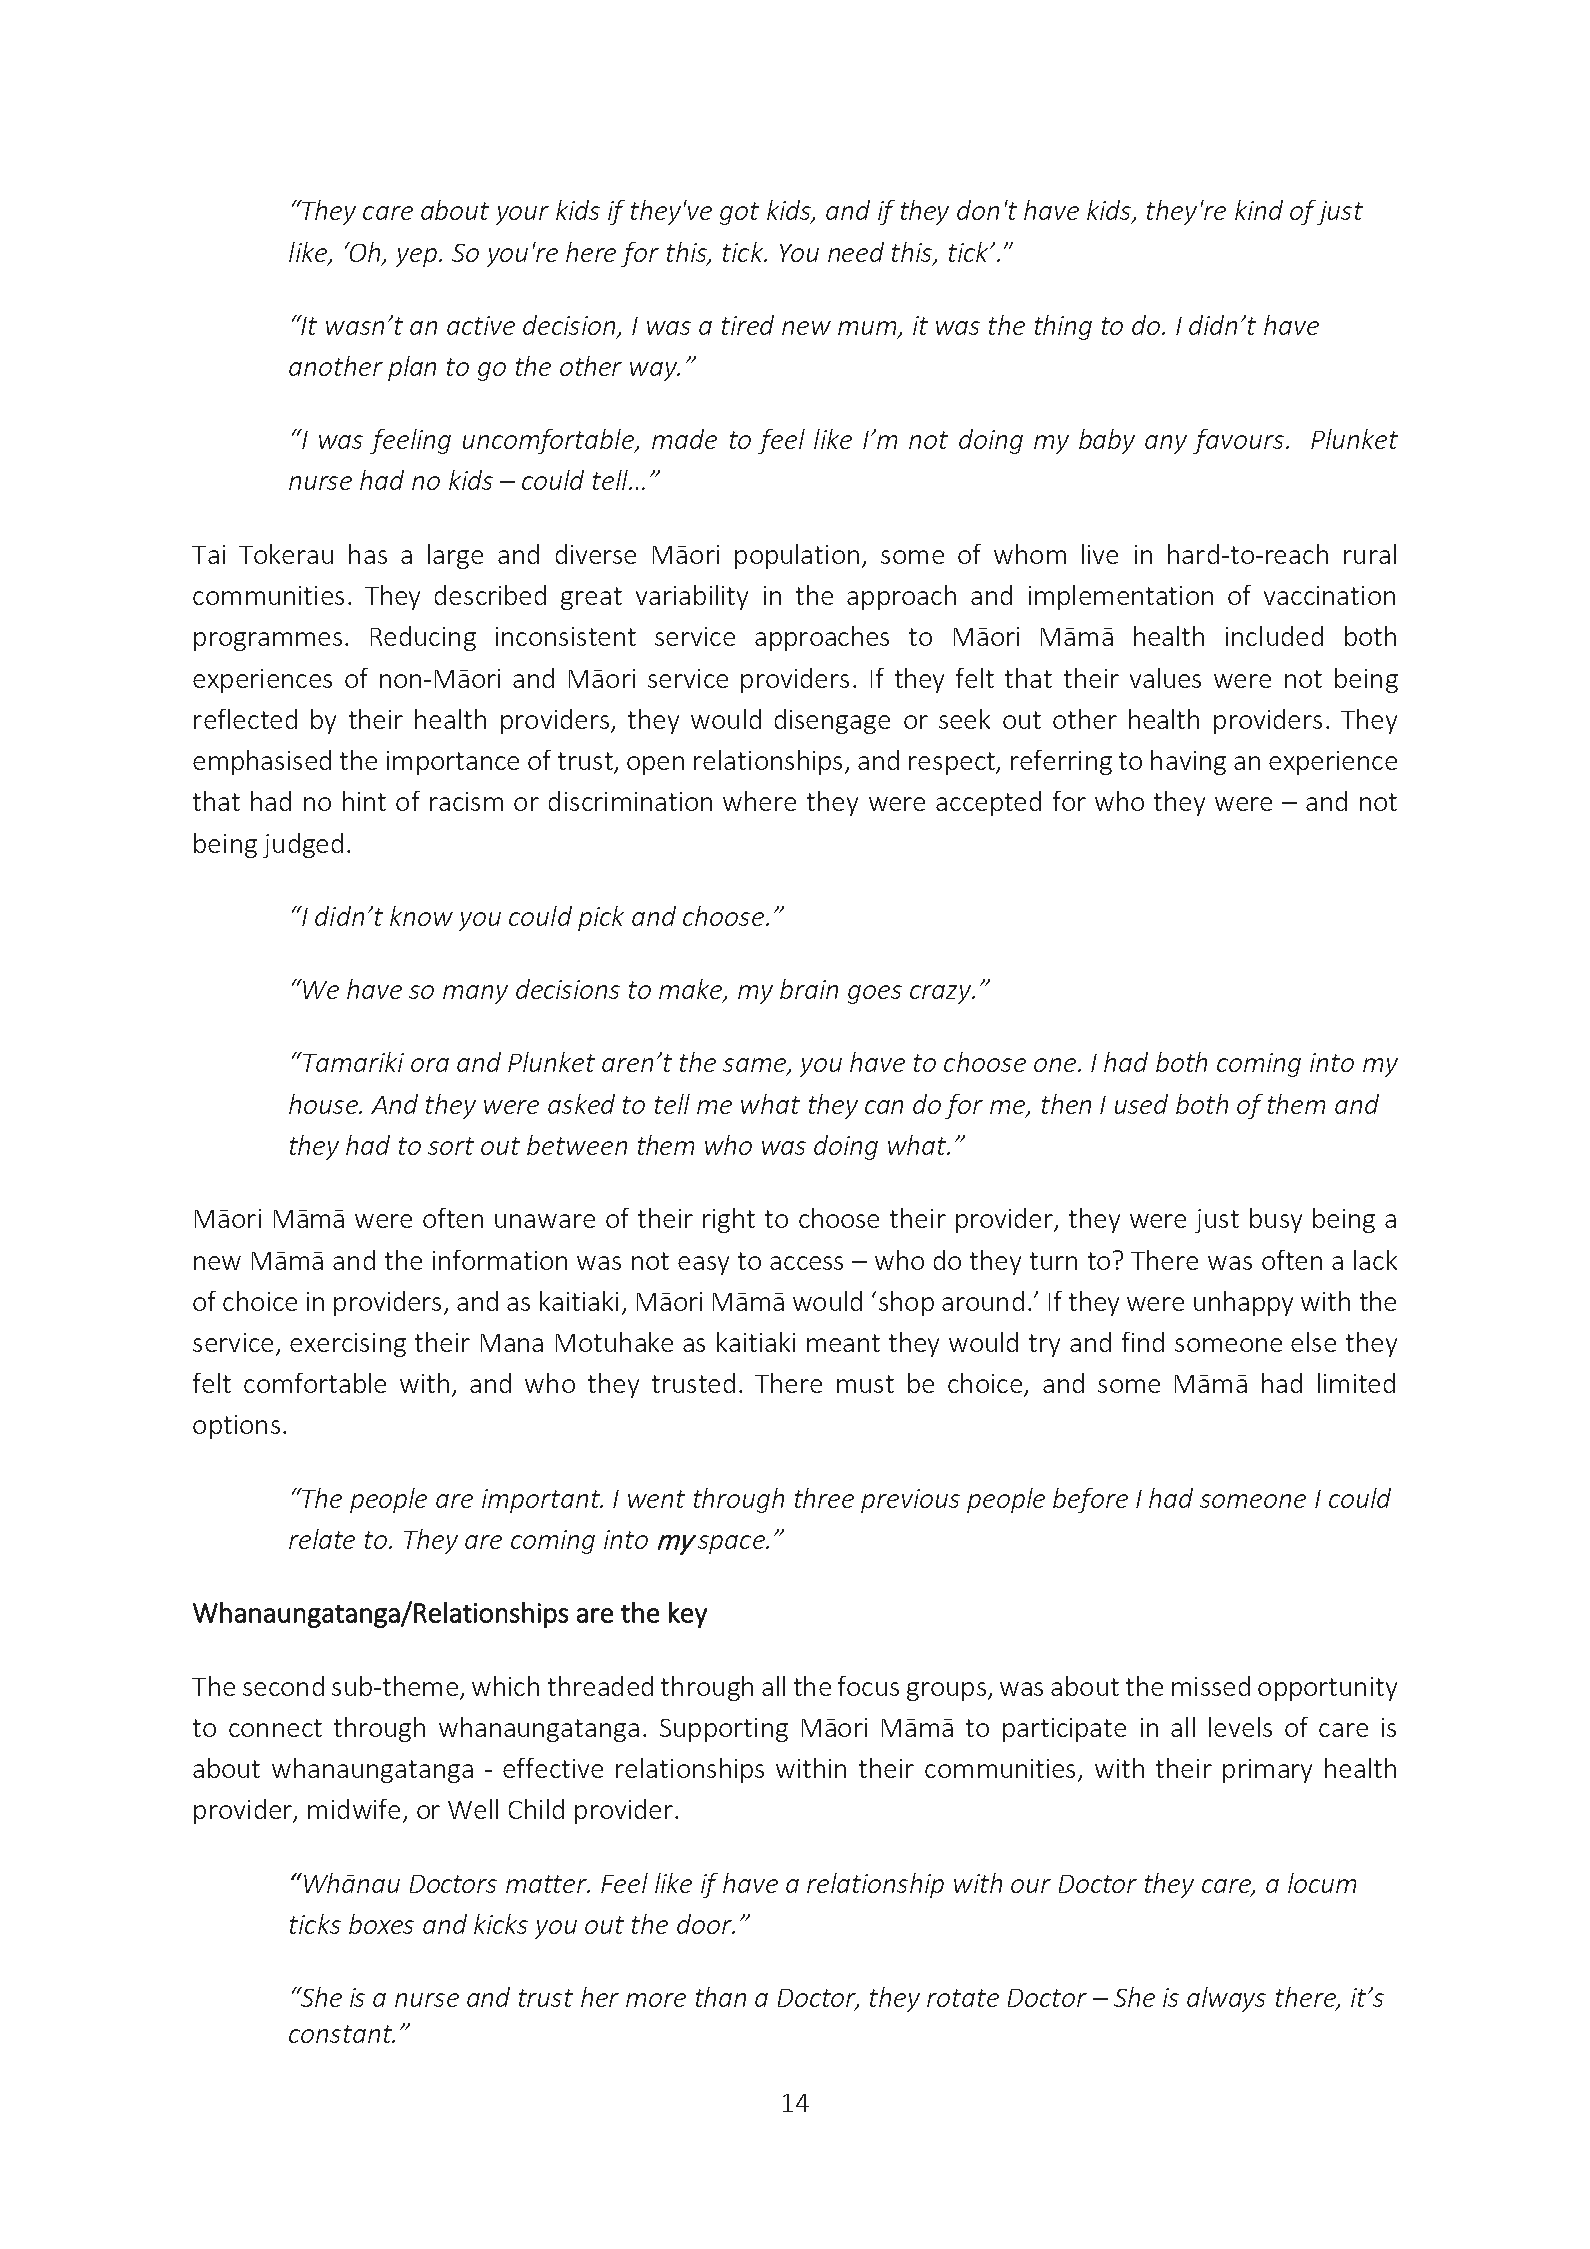 This screenshot has width=1590, height=2249. What do you see at coordinates (832, 721) in the screenshot?
I see `disengage` at bounding box center [832, 721].
